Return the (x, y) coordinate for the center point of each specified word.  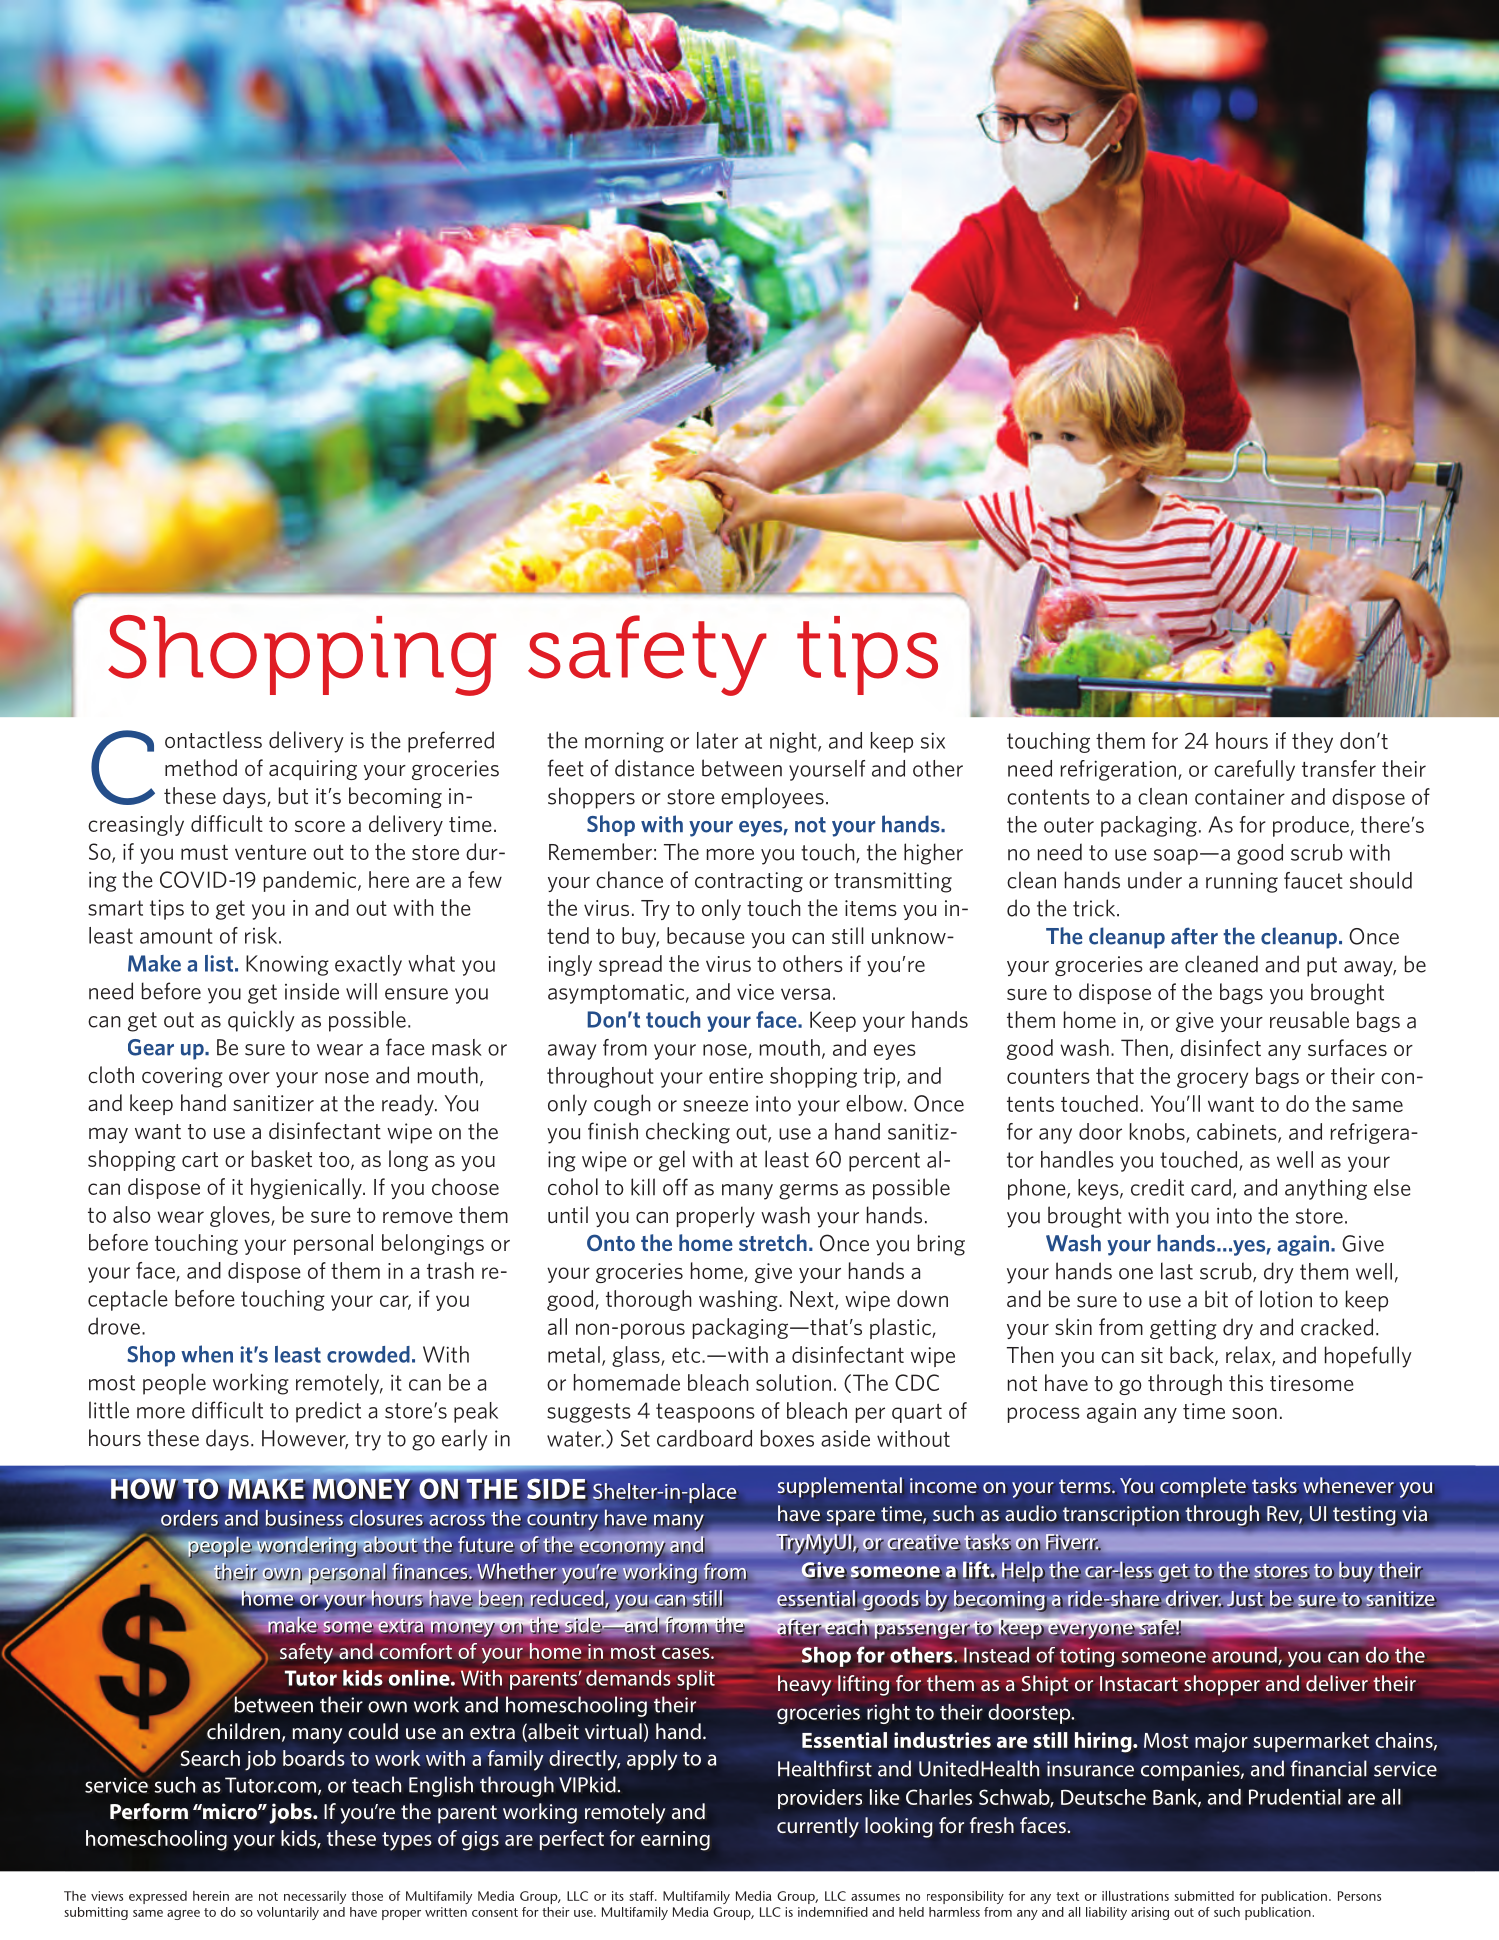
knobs (1158, 1132)
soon (1254, 1413)
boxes (787, 1438)
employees (772, 798)
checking (688, 1133)
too (335, 1161)
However (305, 1439)
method (201, 767)
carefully (1254, 770)
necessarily (315, 1897)
